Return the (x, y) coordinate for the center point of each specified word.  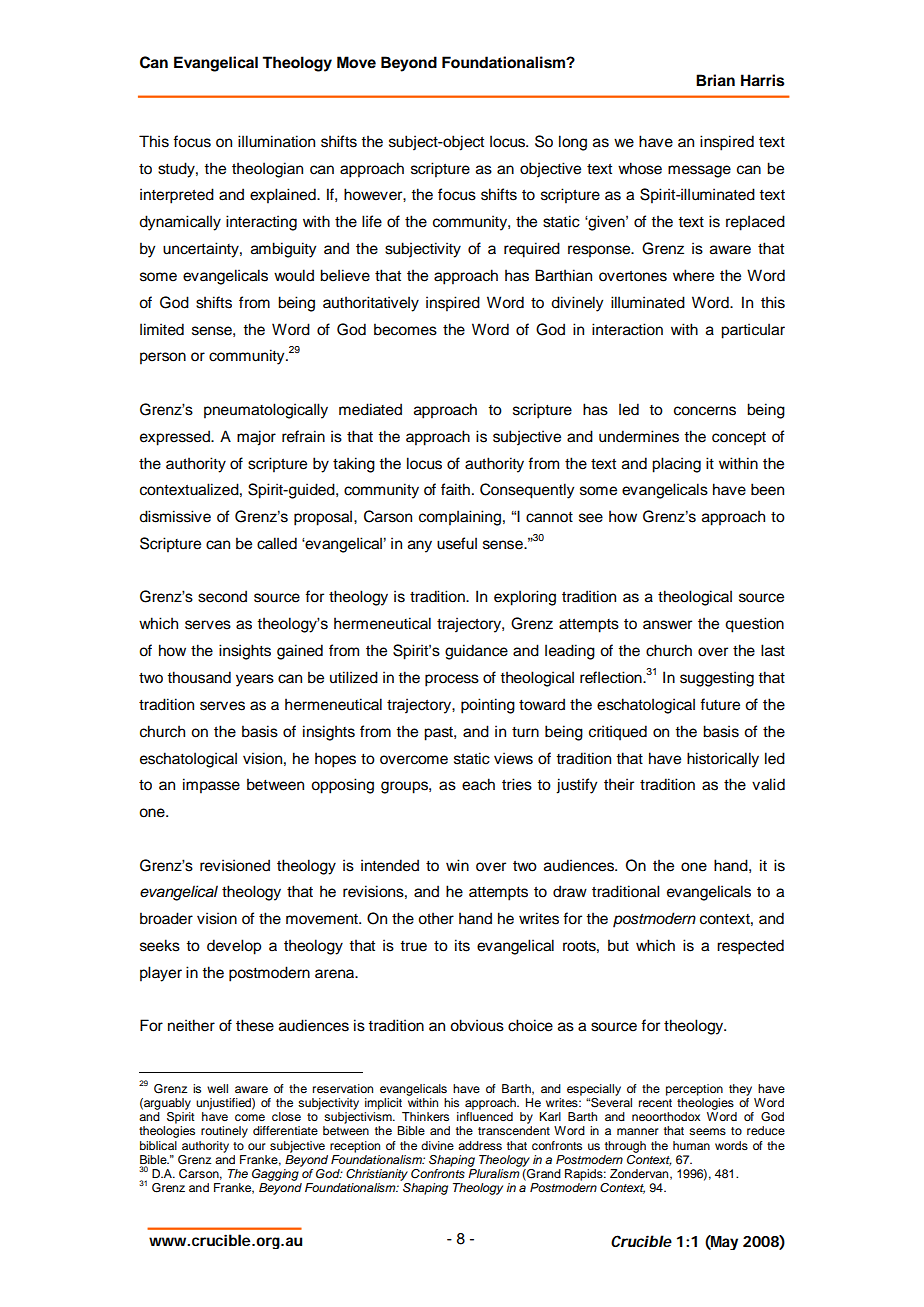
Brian (715, 80)
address (480, 1145)
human (691, 1145)
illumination (276, 141)
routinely (224, 1132)
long (573, 143)
